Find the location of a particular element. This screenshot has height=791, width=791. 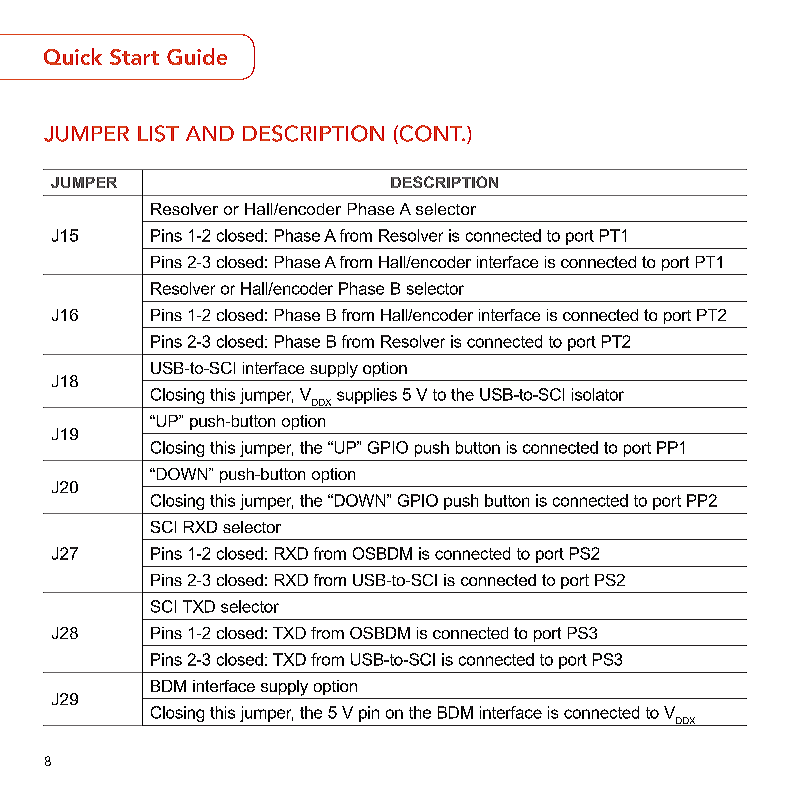

supplies is located at coordinates (367, 396).
